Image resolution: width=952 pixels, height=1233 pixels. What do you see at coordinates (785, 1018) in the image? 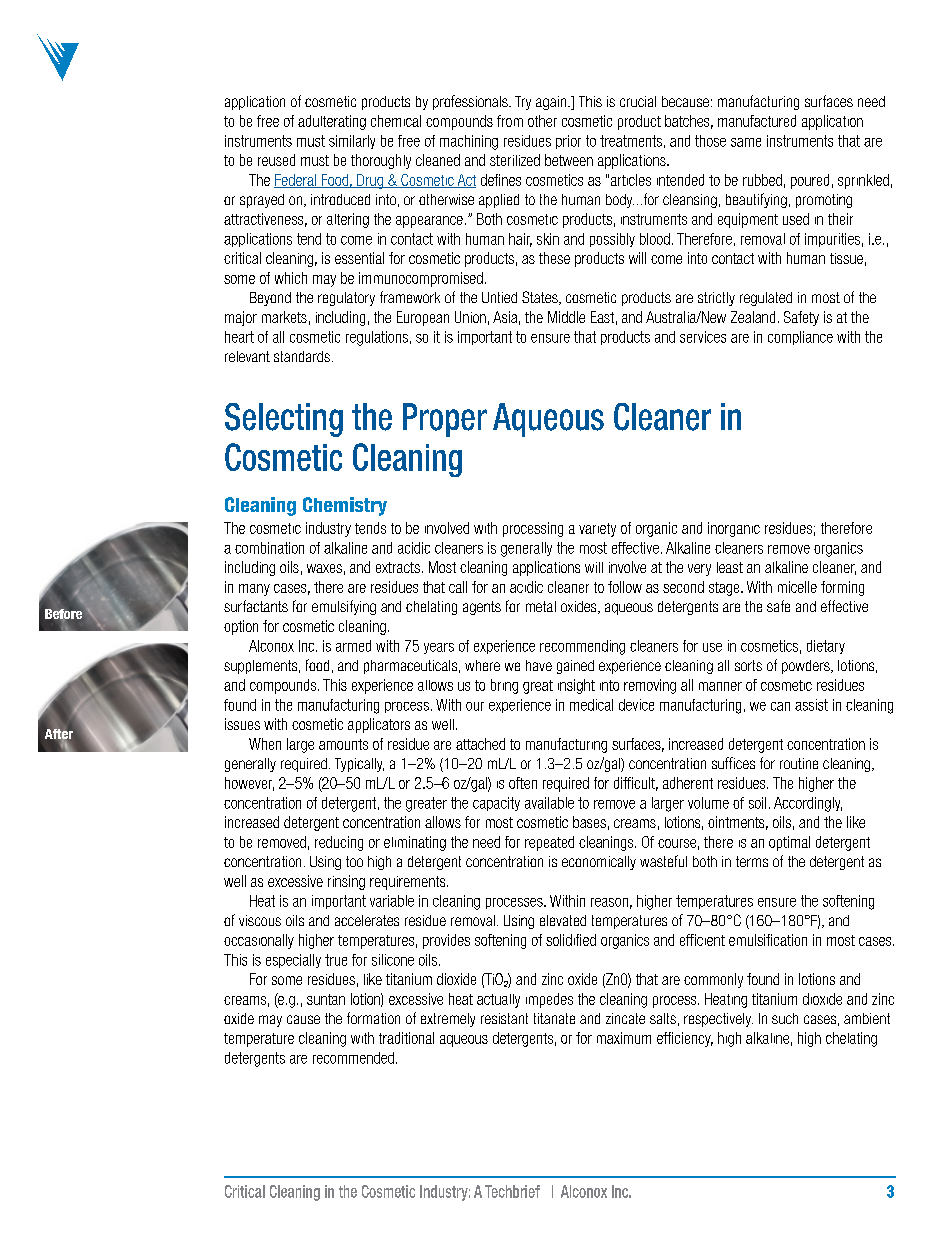
I see `such` at bounding box center [785, 1018].
